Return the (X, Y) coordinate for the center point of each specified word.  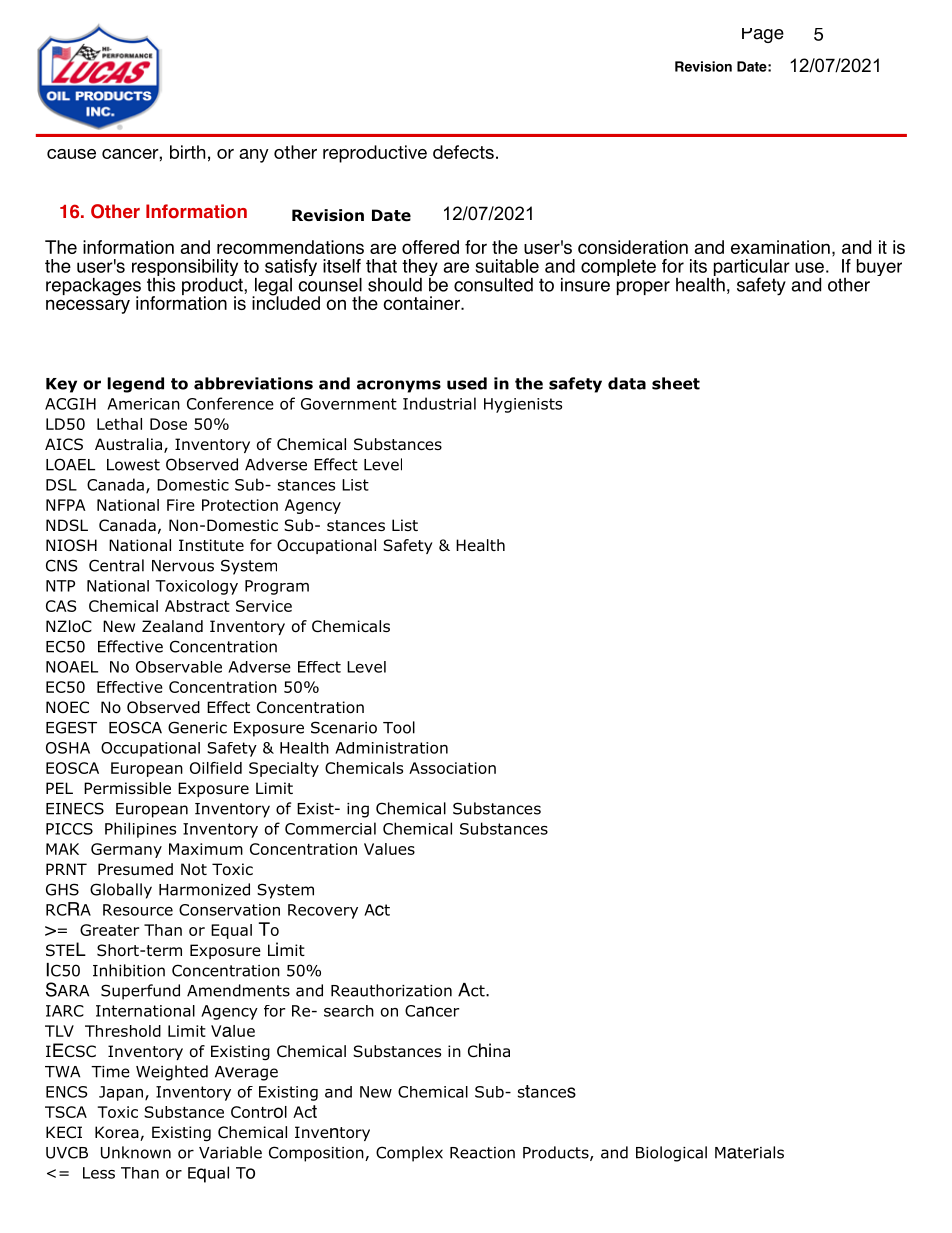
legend (135, 385)
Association (452, 768)
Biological (671, 1154)
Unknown (136, 1152)
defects (463, 152)
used (467, 383)
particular (751, 269)
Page (763, 35)
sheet (676, 383)
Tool (399, 727)
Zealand (172, 626)
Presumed (135, 869)
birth (187, 152)
